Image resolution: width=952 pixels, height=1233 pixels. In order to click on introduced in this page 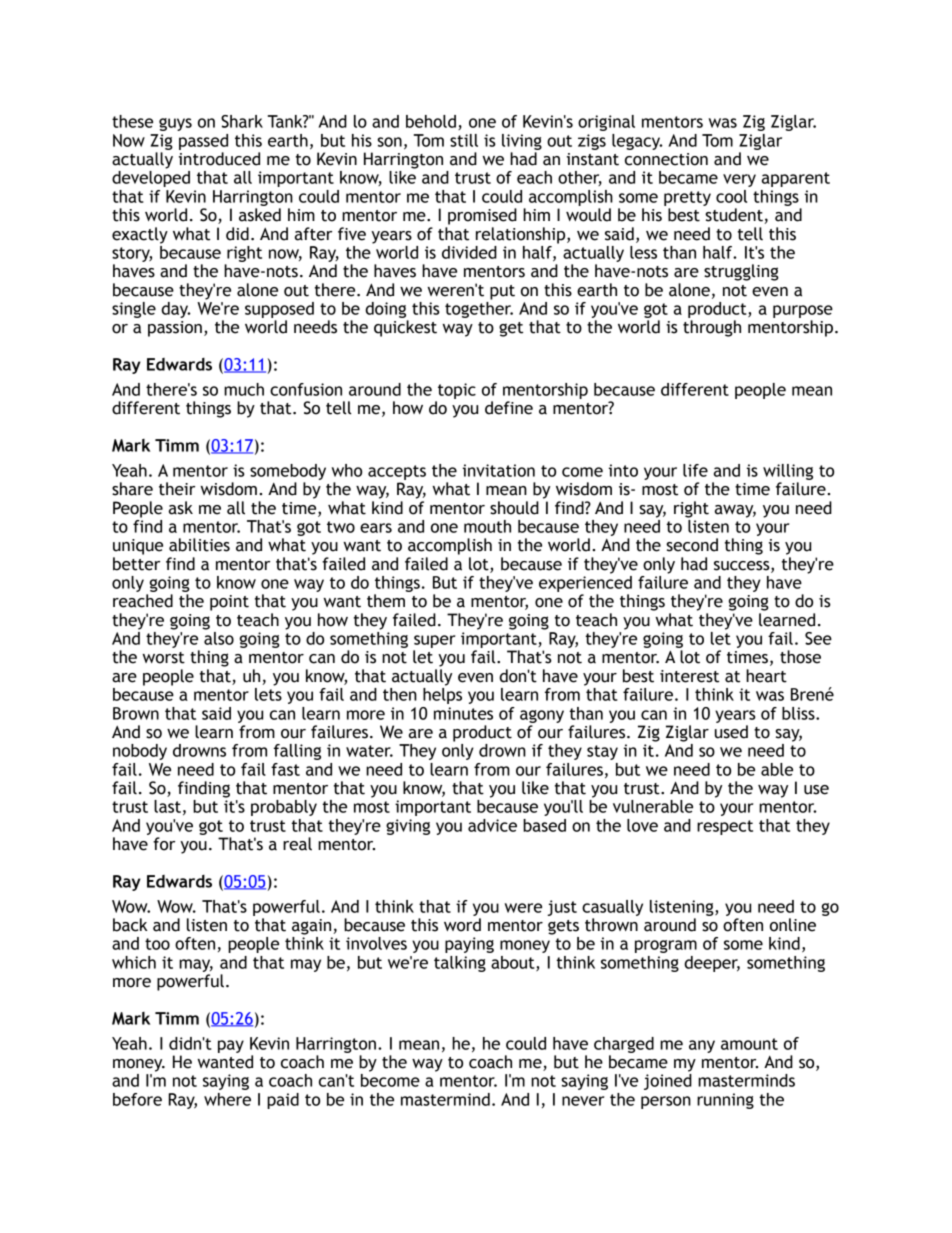, I will do `click(219, 159)`.
